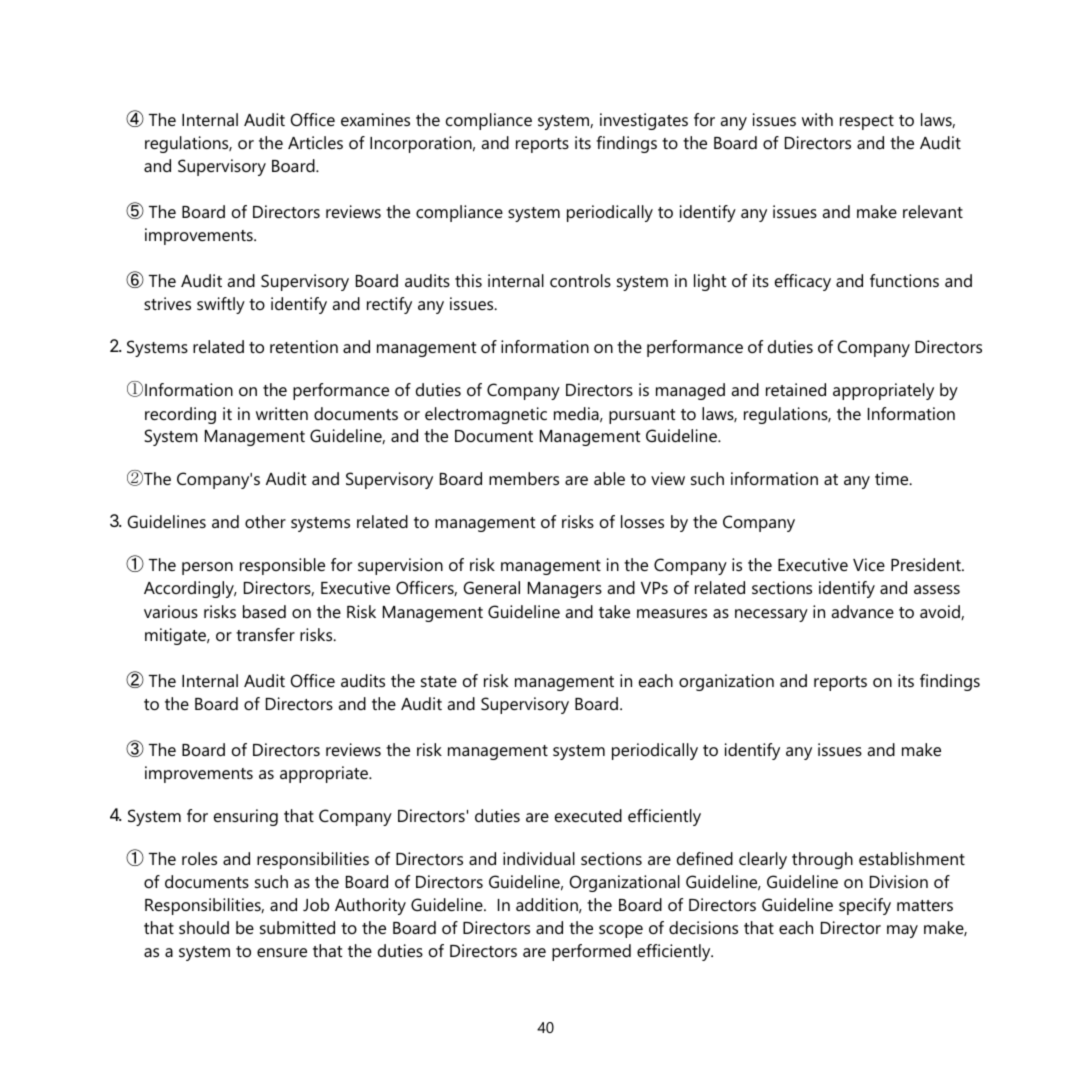  Describe the element at coordinates (642, 521) in the screenshot. I see `losses` at that location.
